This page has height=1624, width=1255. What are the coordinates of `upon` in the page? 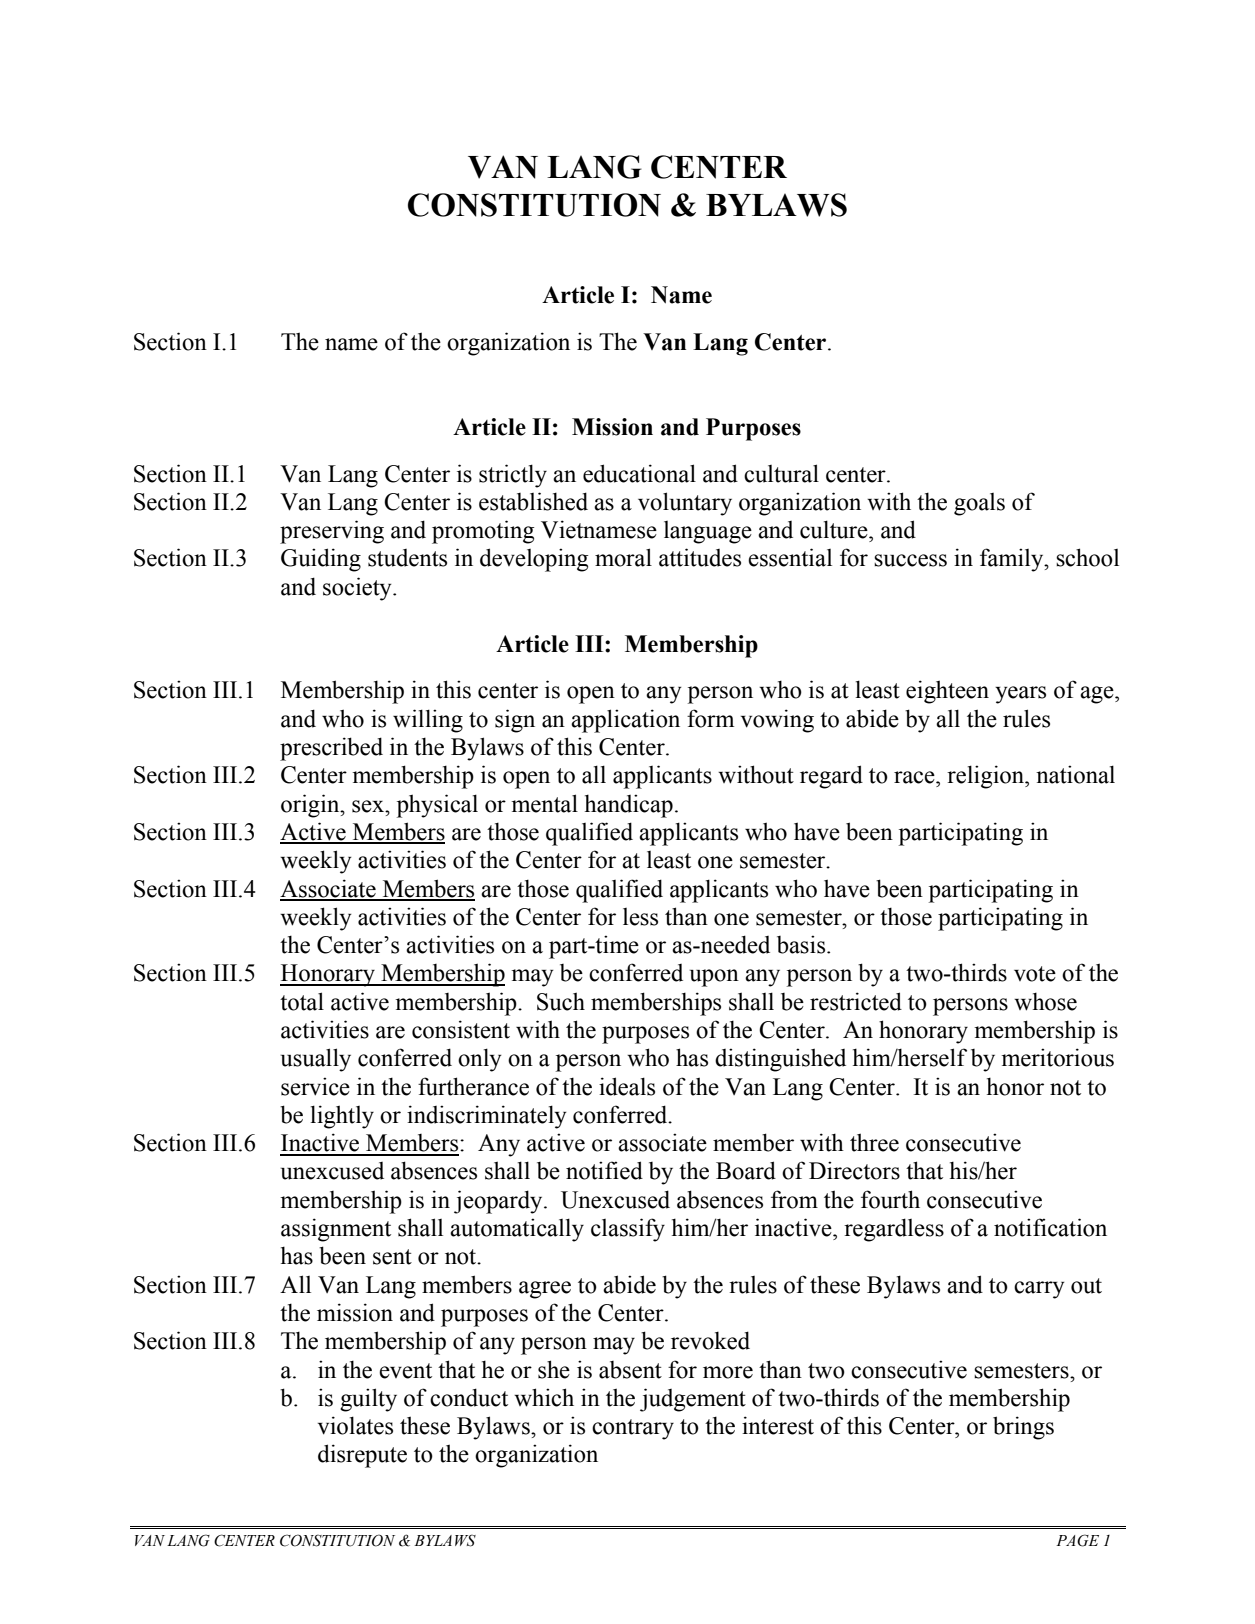 It's located at (714, 978).
